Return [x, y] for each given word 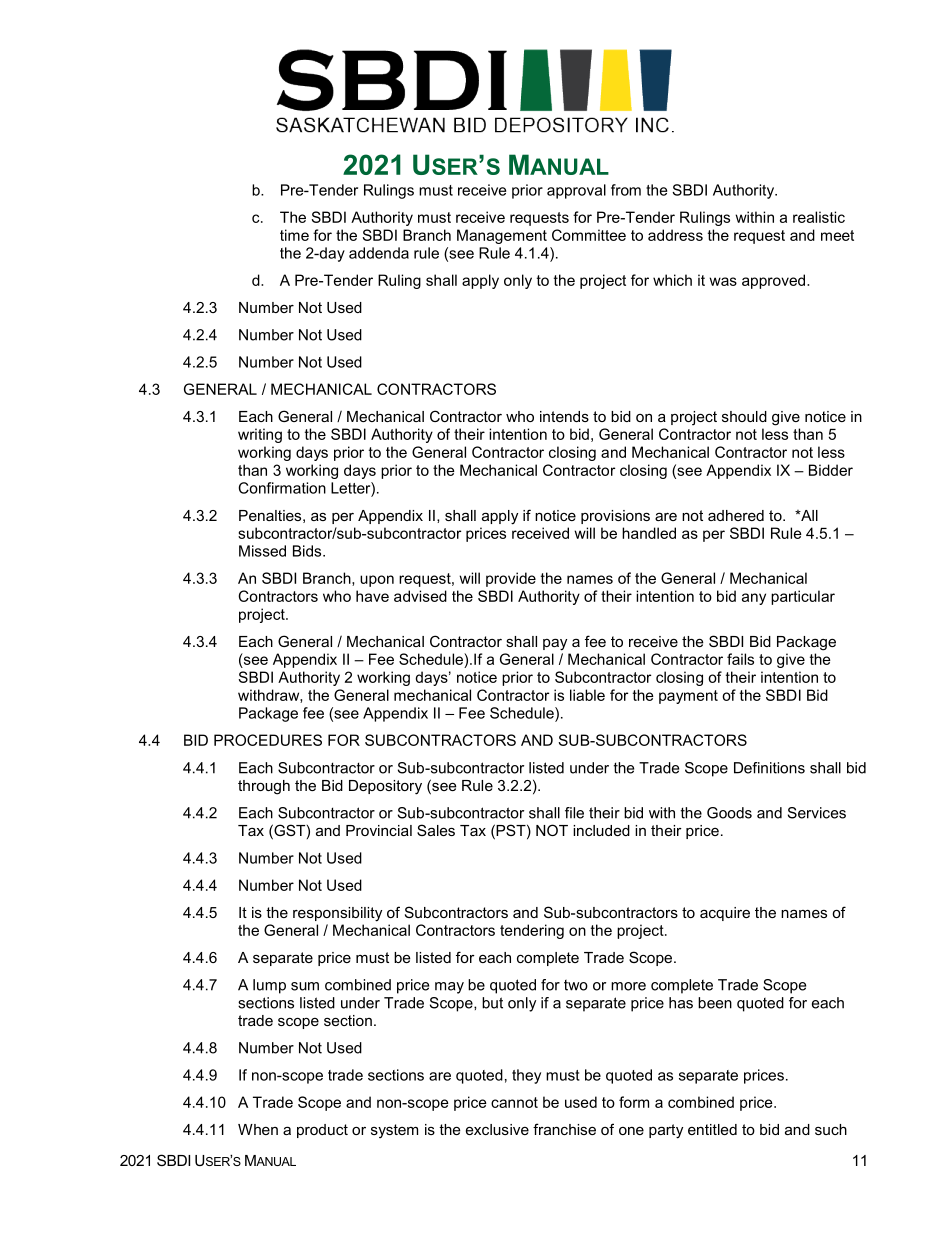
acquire [725, 914]
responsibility [337, 914]
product [322, 1131]
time [294, 235]
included [601, 830]
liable [587, 695]
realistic [819, 217]
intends [564, 416]
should [744, 416]
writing [260, 435]
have [372, 596]
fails [740, 659]
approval [576, 191]
